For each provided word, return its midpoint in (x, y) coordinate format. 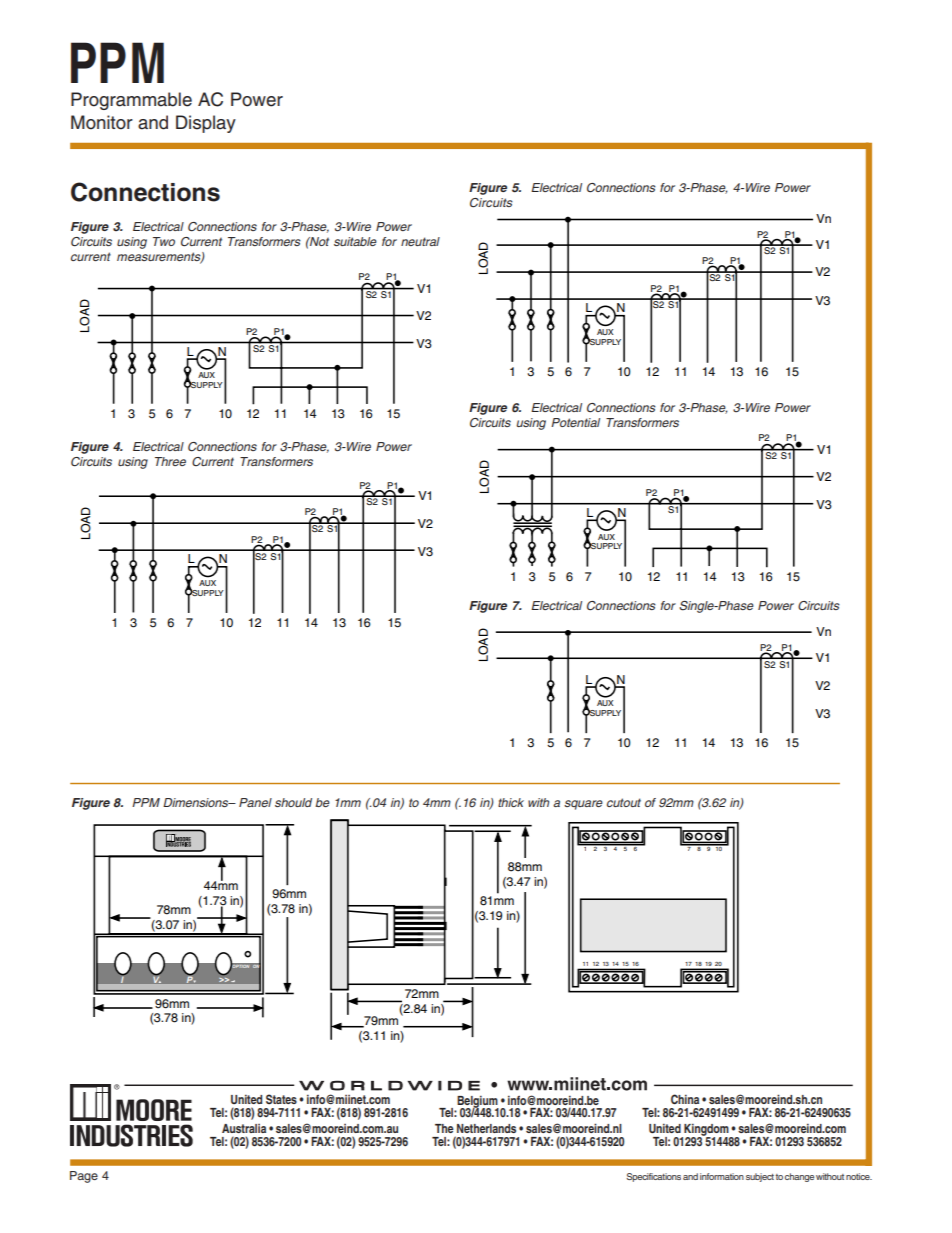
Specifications (653, 1177)
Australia (244, 1128)
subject (760, 1177)
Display (206, 124)
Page (84, 1177)
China (685, 1099)
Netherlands (486, 1128)
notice (859, 1176)
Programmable (131, 101)
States (281, 1099)
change (799, 1177)
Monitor (102, 122)
